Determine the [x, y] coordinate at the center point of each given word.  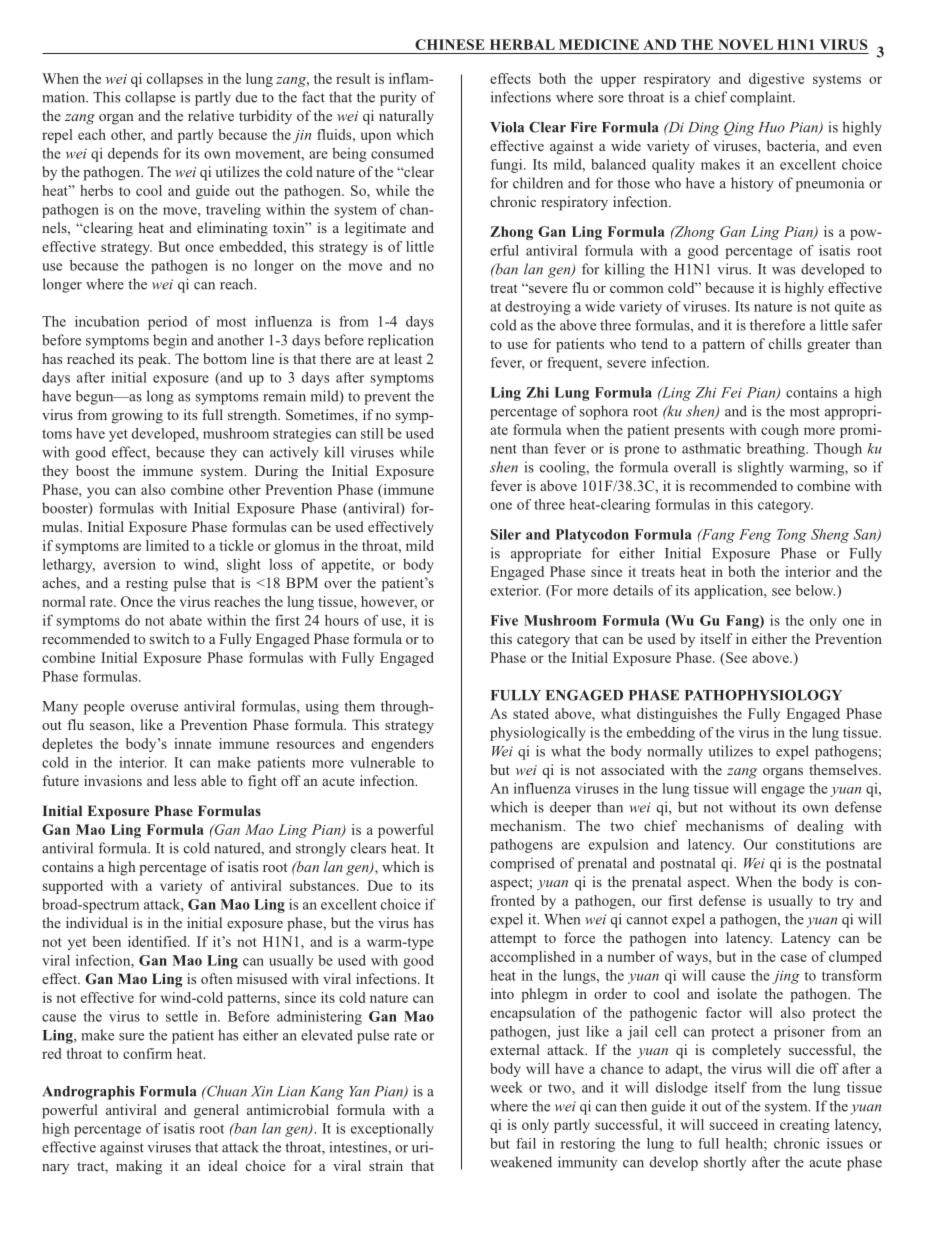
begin [170, 341]
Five [504, 620]
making [139, 1167]
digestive [776, 80]
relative [211, 115]
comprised [522, 864]
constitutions [815, 844]
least [408, 358]
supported [73, 887]
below [815, 590]
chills [785, 343]
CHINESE [450, 44]
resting [147, 584]
